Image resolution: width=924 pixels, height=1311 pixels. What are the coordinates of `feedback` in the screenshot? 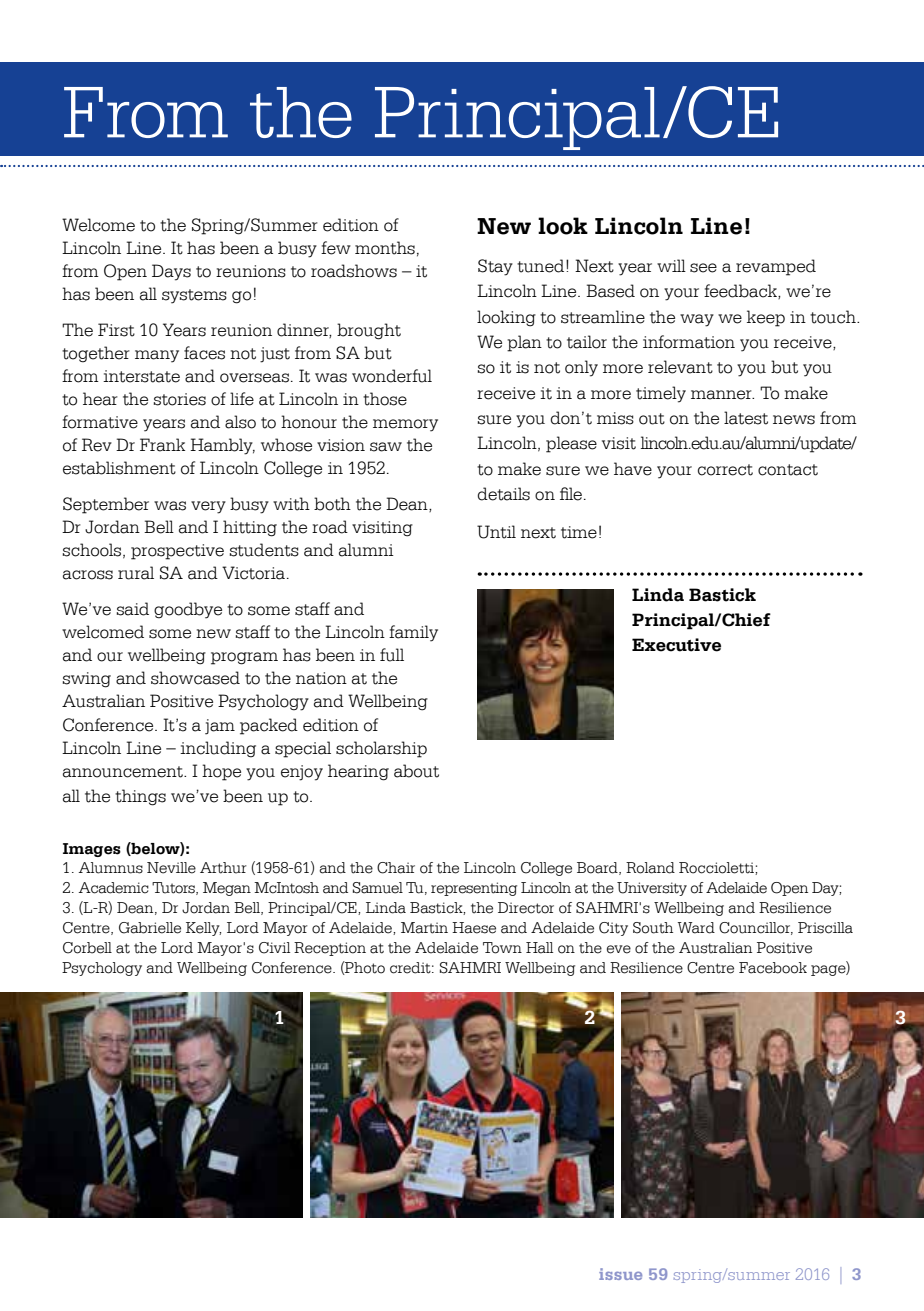 It's located at (741, 291).
